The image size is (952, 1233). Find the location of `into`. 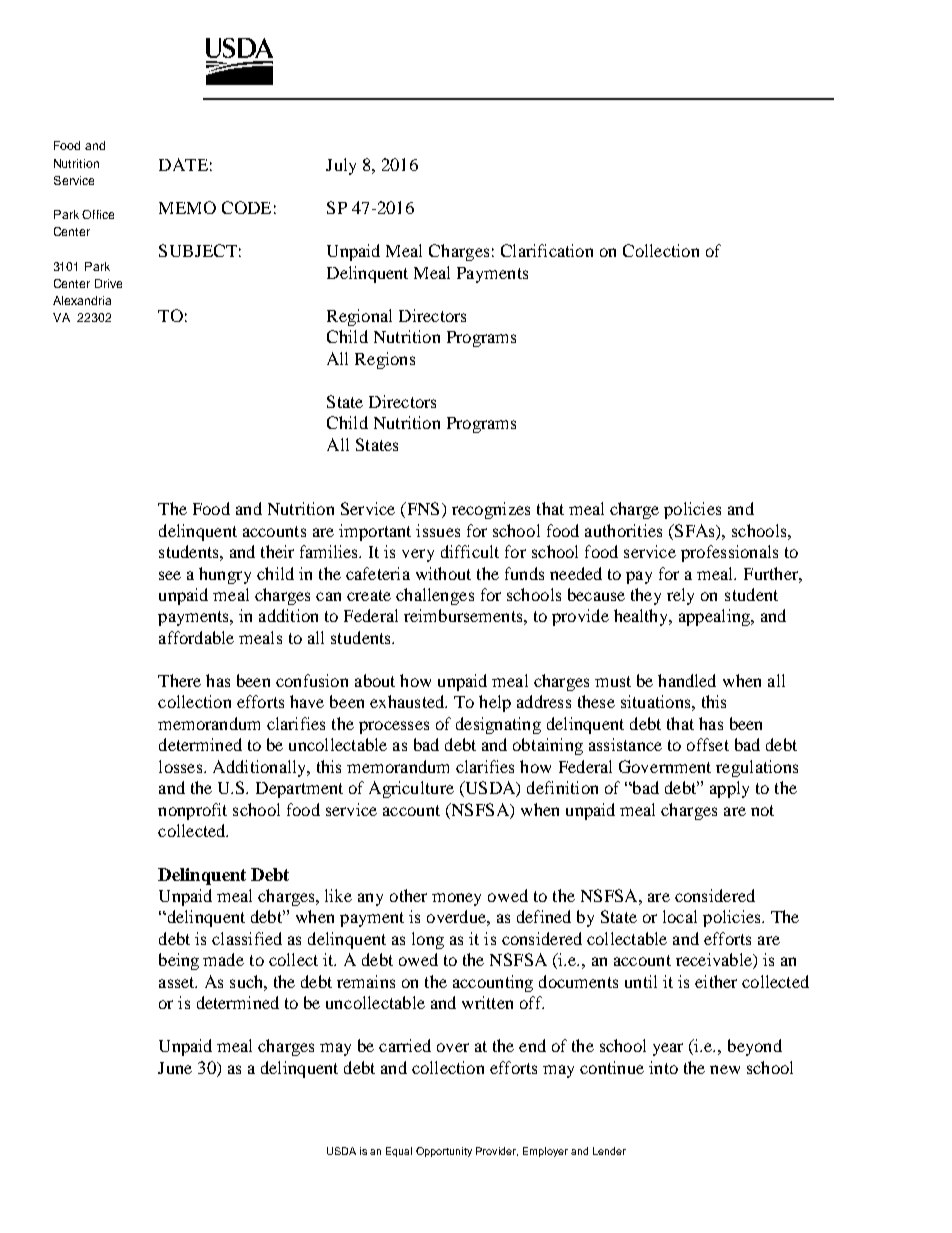

into is located at coordinates (663, 1067).
